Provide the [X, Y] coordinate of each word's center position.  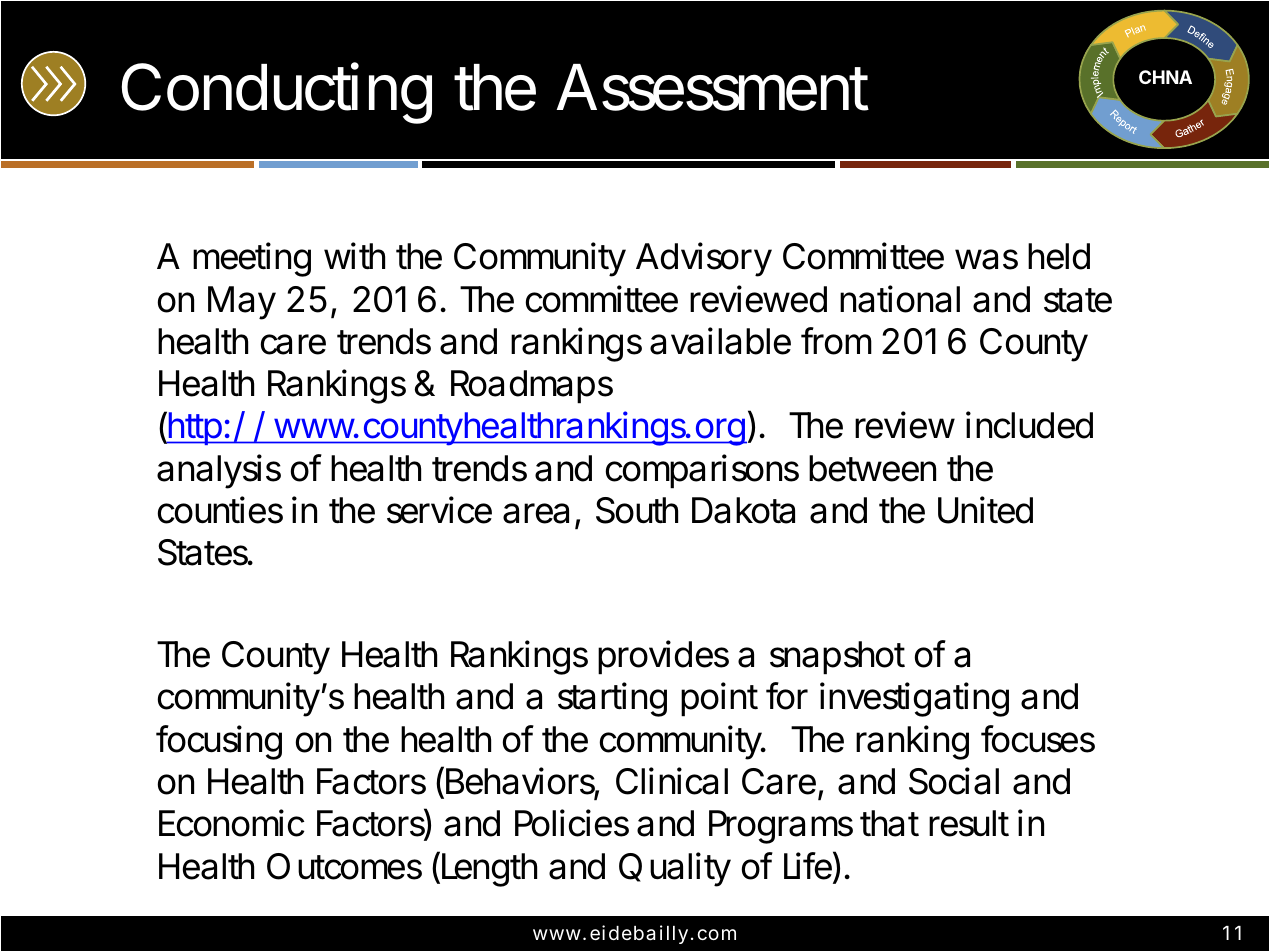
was [986, 259]
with [354, 256]
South [637, 510]
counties [220, 510]
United [985, 510]
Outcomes [344, 866]
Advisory [704, 259]
